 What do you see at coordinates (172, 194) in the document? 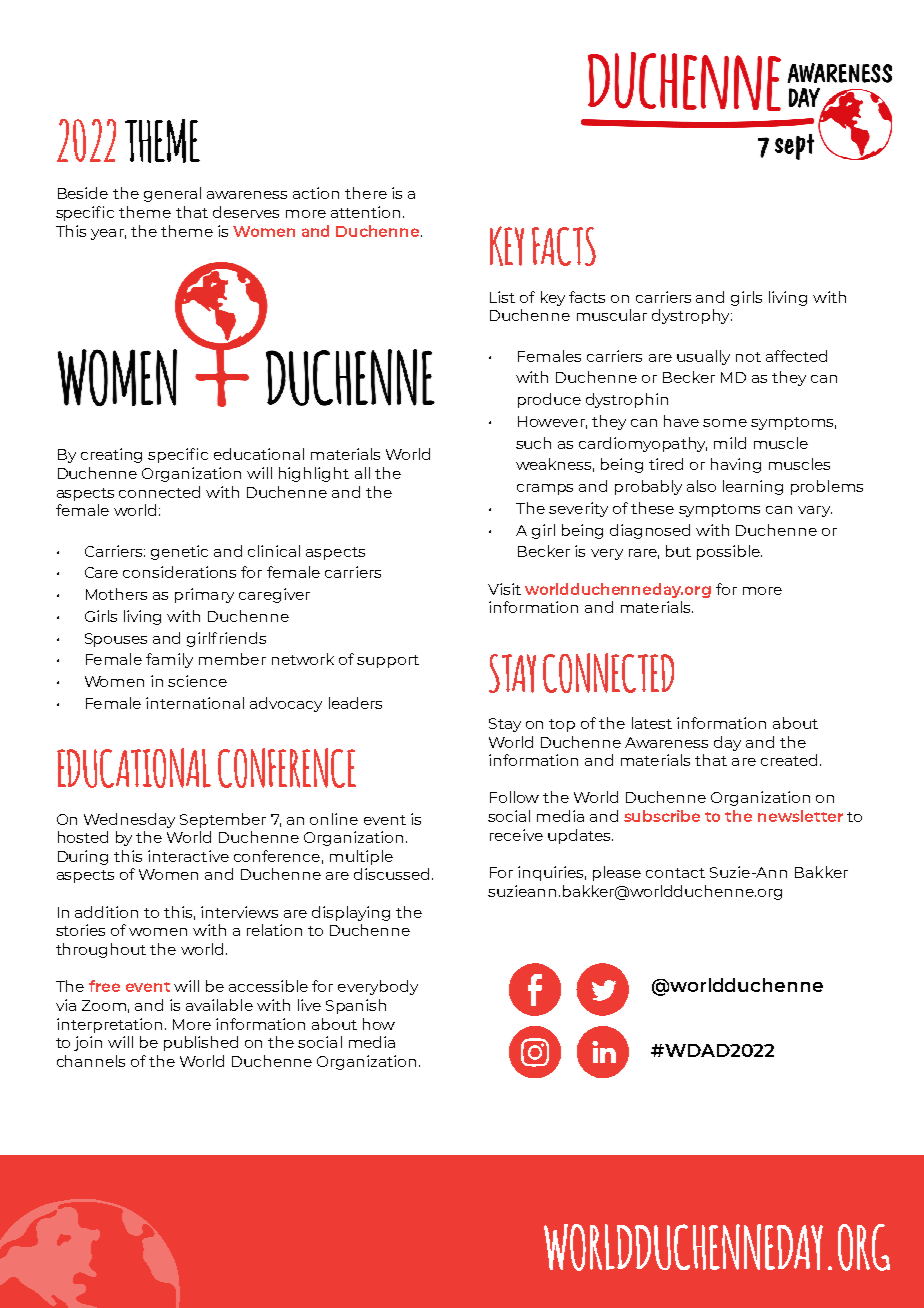
I see `general` at bounding box center [172, 194].
